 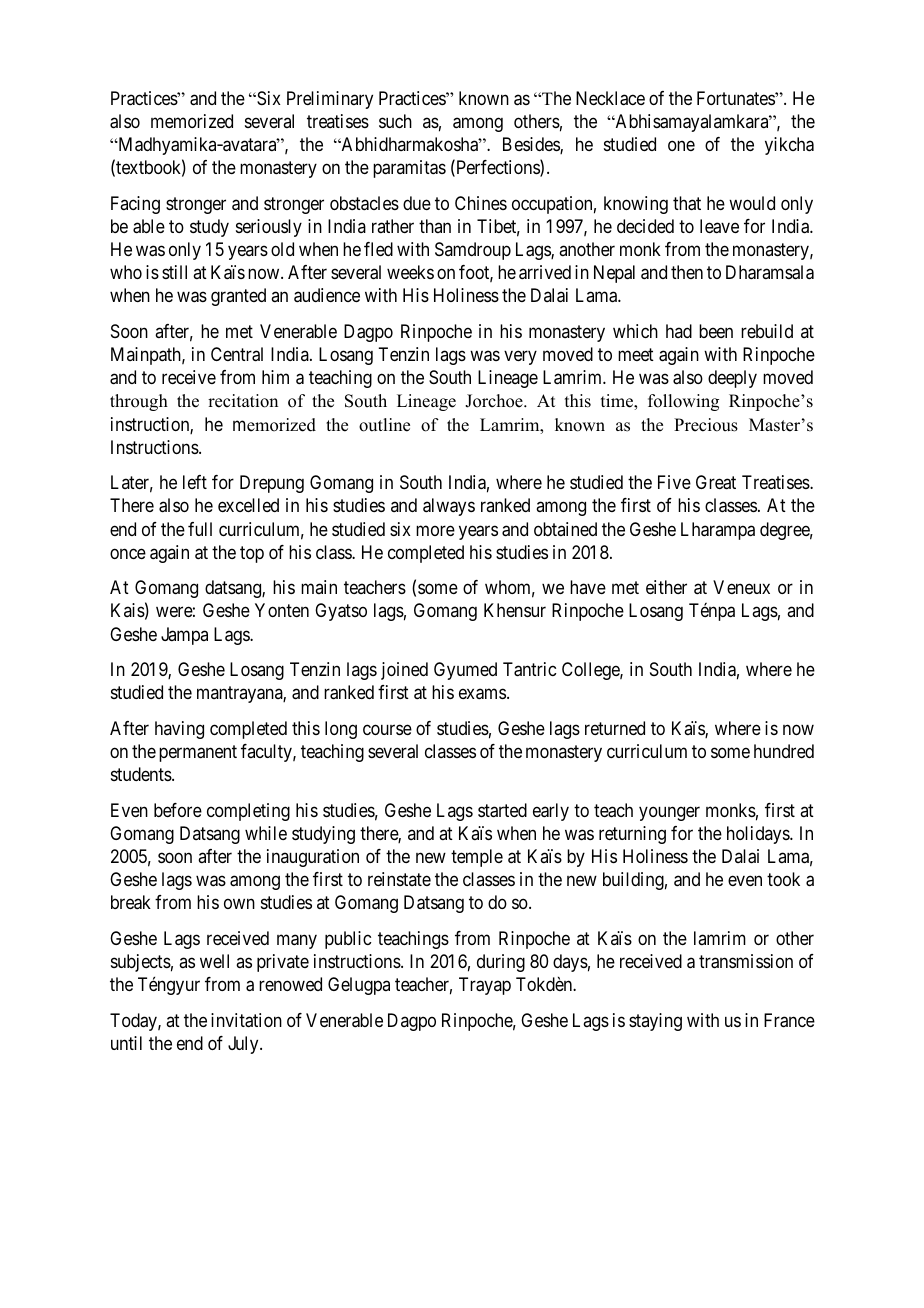 What do you see at coordinates (395, 121) in the screenshot?
I see `such` at bounding box center [395, 121].
